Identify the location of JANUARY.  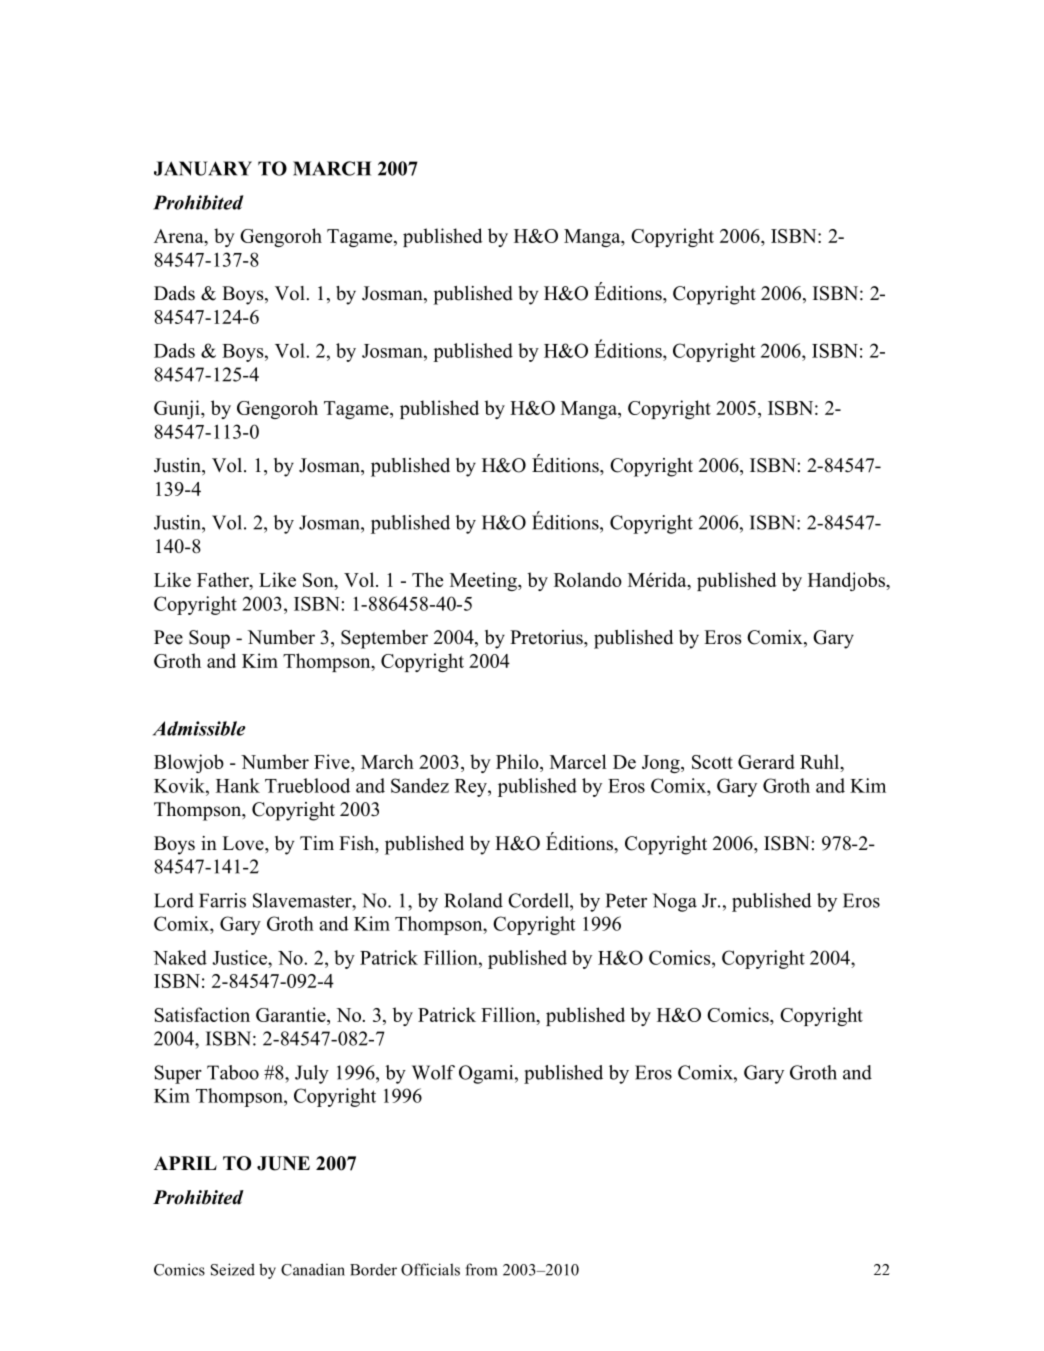
(203, 168).
